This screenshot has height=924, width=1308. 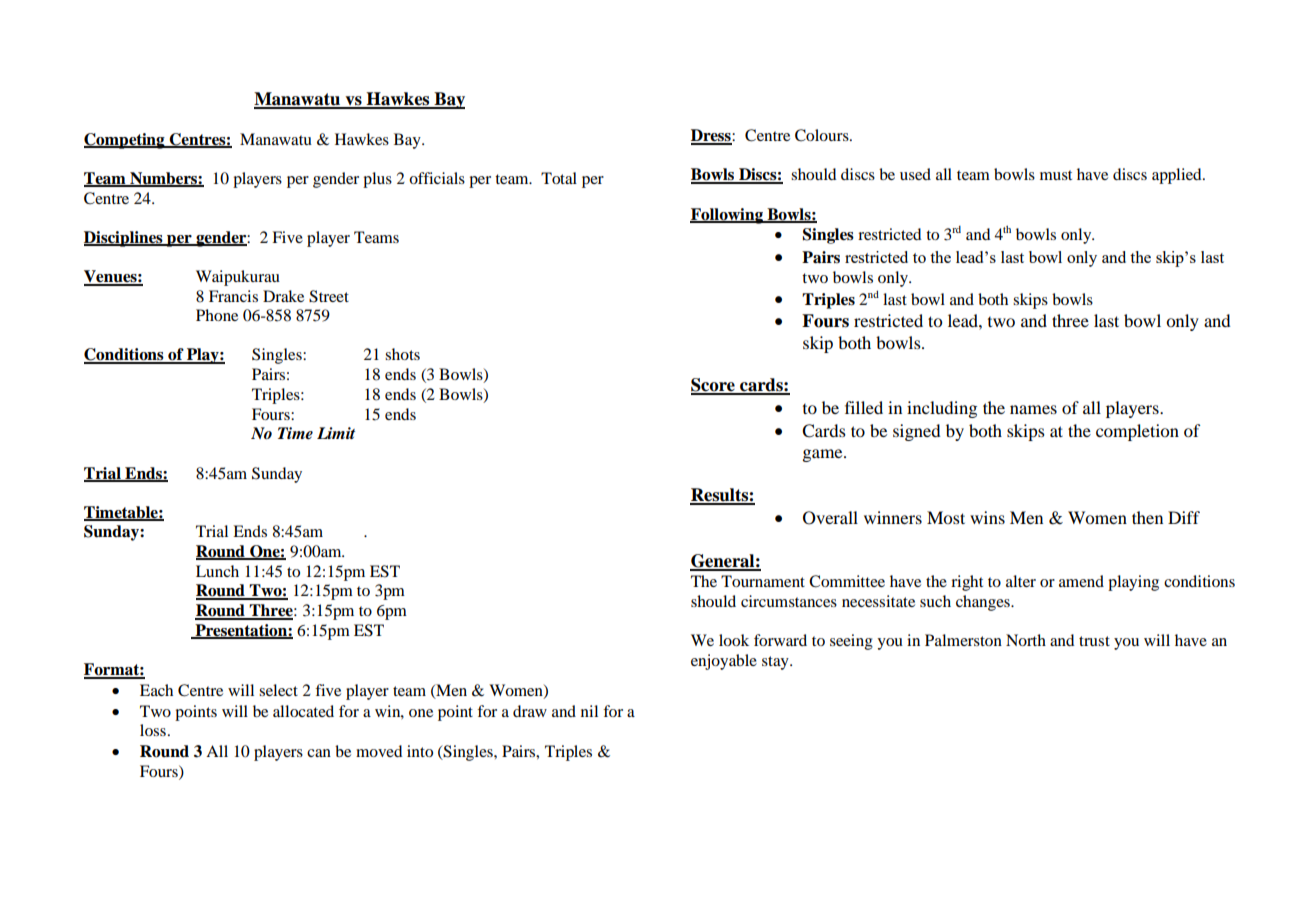 What do you see at coordinates (125, 141) in the screenshot?
I see `Competing` at bounding box center [125, 141].
